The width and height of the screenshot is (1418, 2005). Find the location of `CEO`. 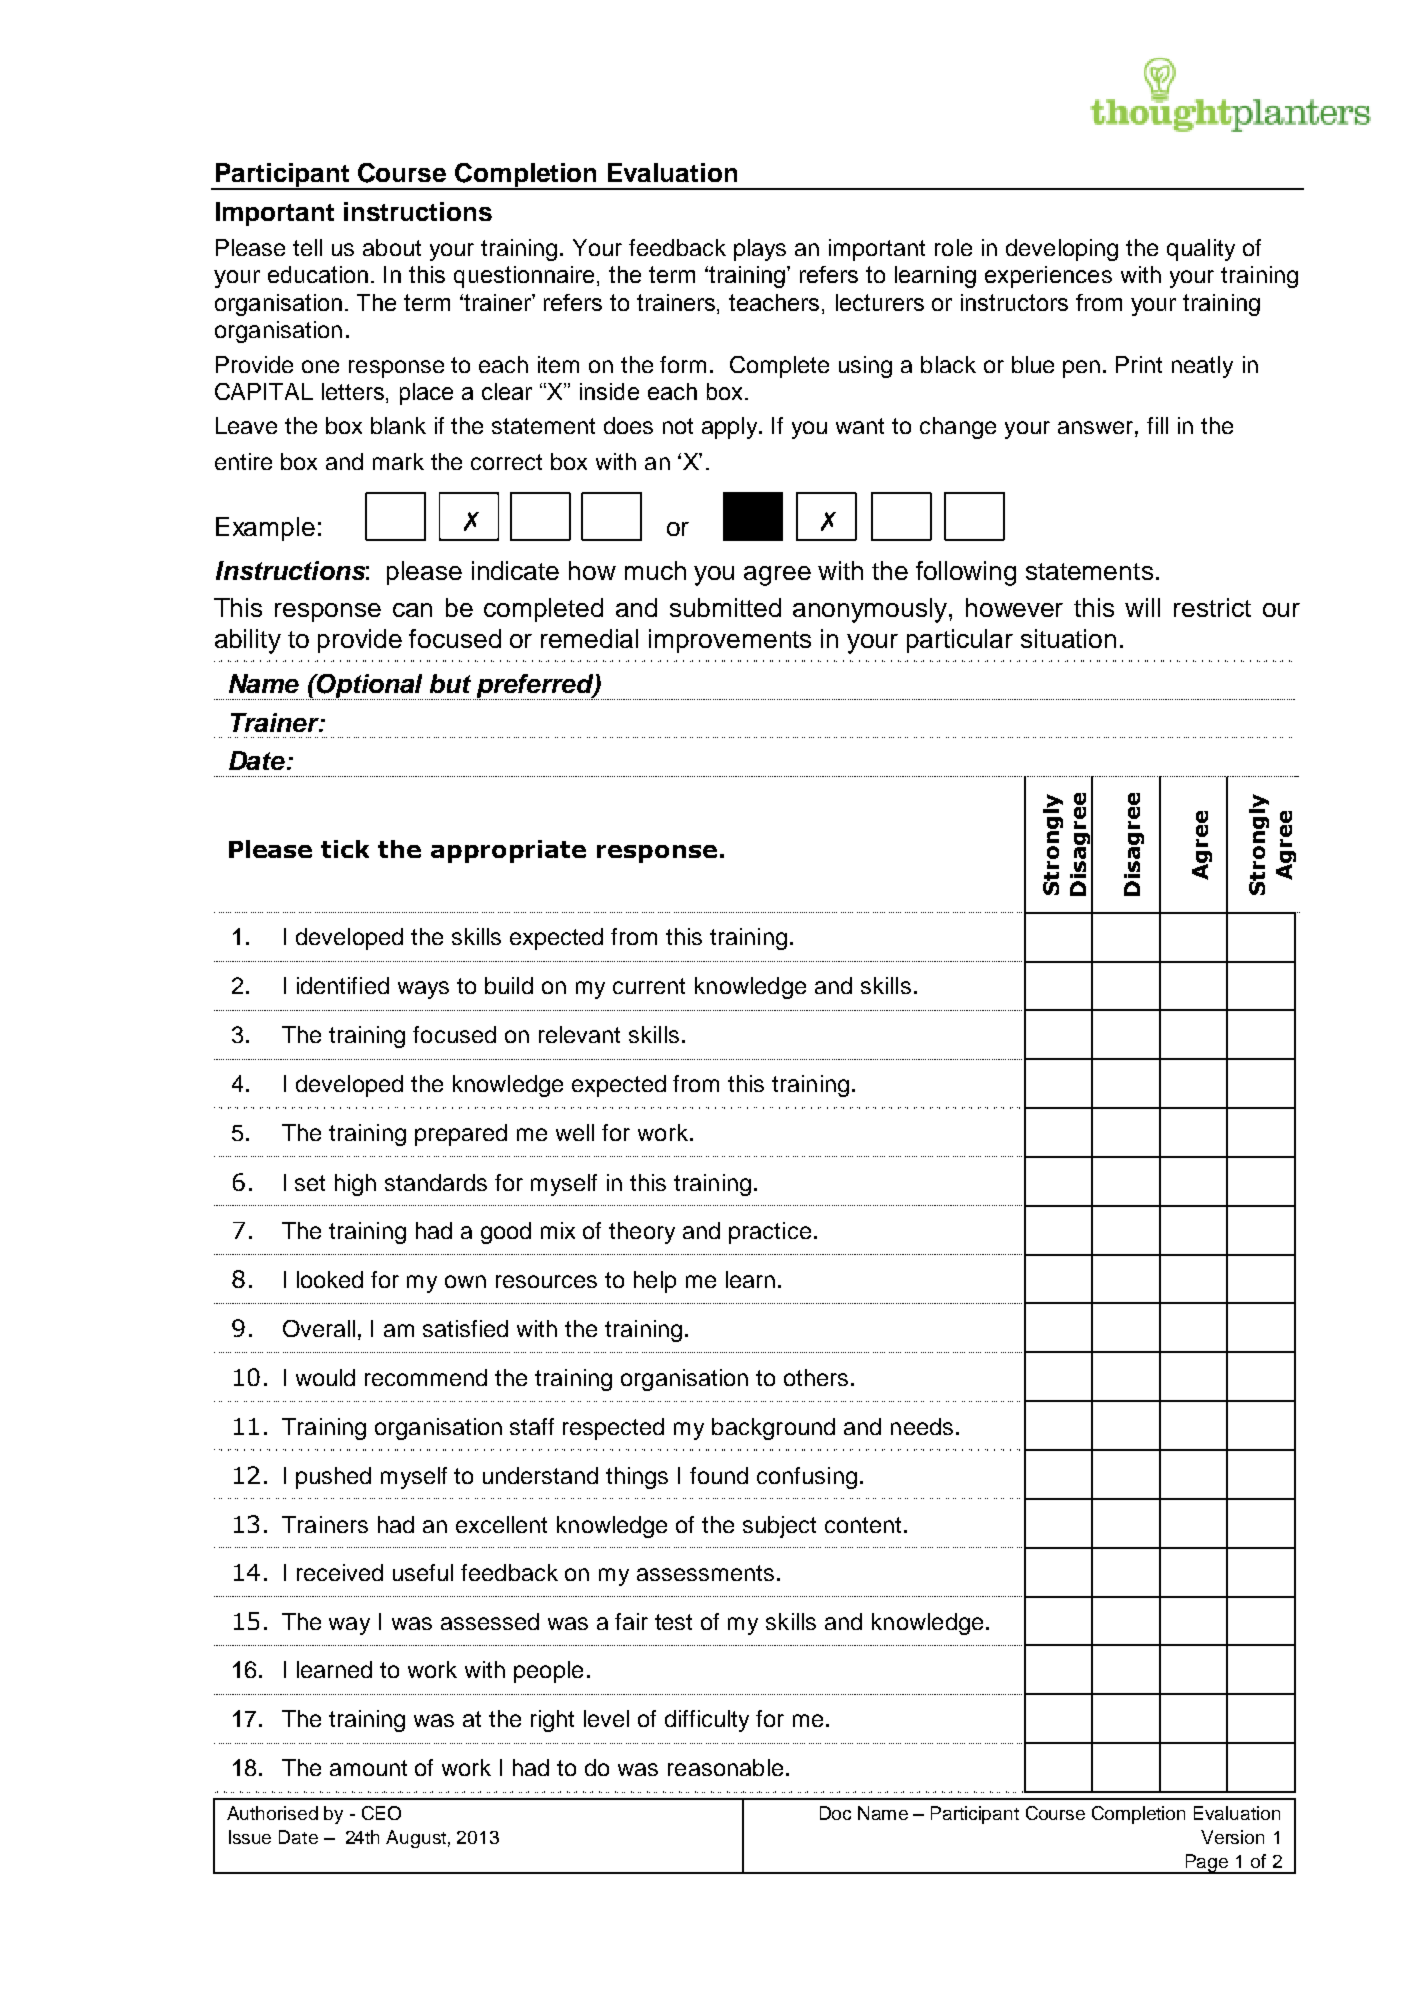

CEO is located at coordinates (381, 1813).
